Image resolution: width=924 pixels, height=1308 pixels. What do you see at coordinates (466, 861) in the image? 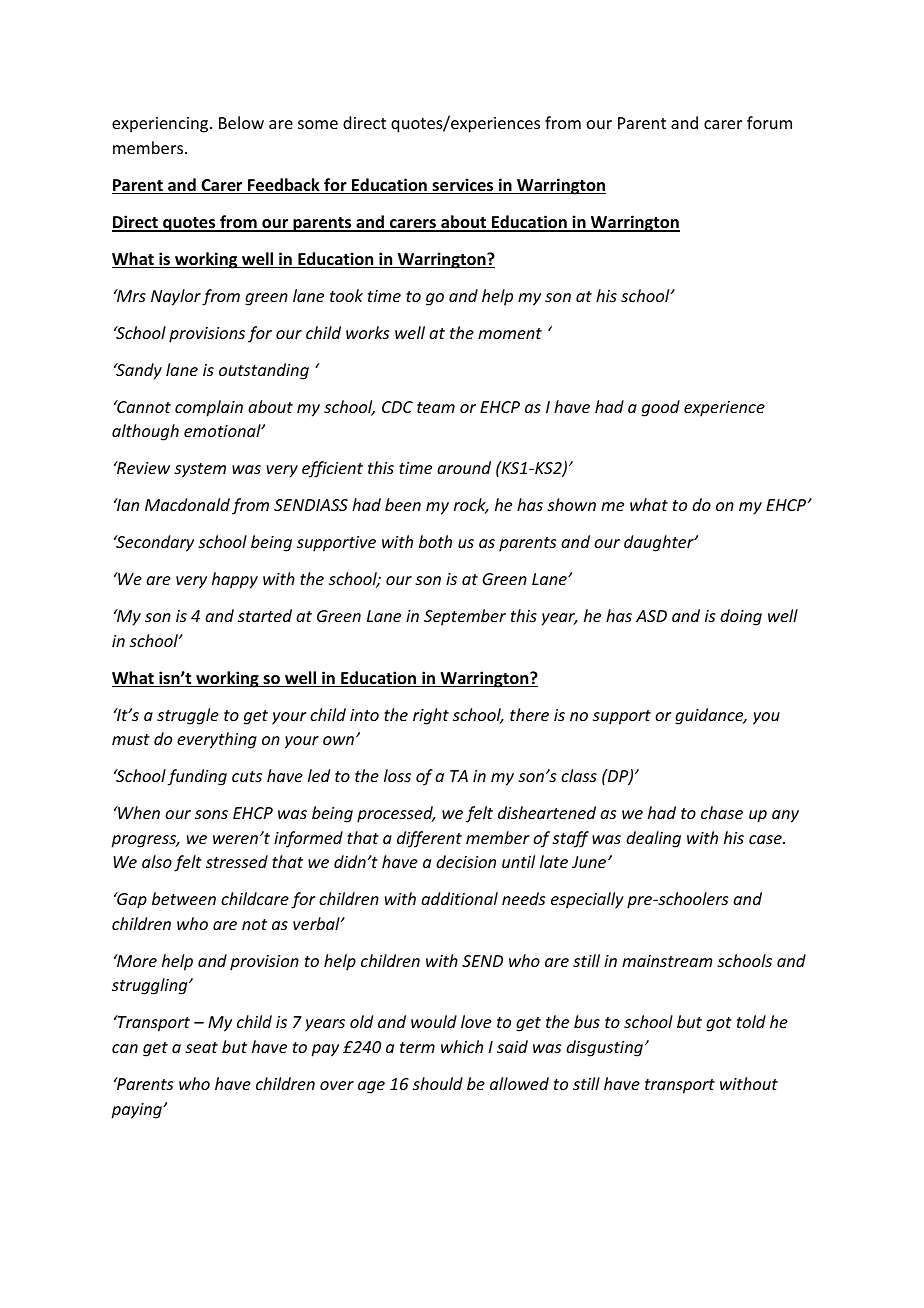
I see `decision` at bounding box center [466, 861].
